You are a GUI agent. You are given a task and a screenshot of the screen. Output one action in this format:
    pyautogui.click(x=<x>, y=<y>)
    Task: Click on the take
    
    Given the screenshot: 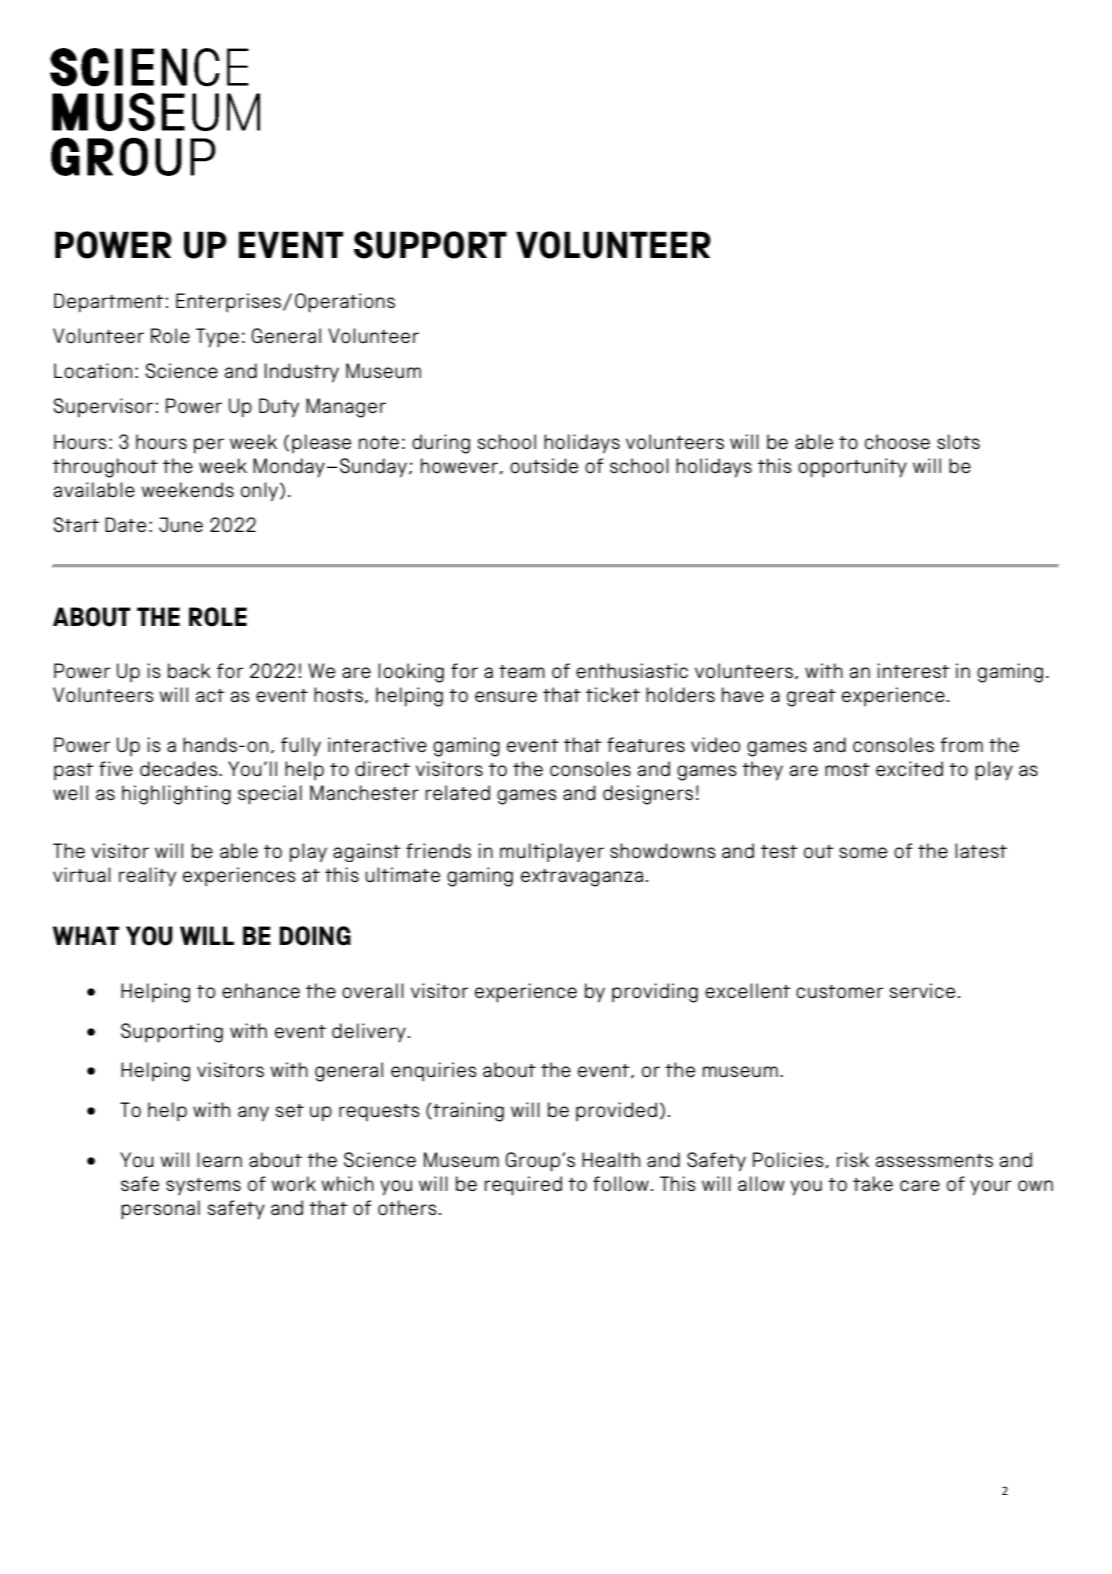 What is the action you would take?
    pyautogui.click(x=873, y=1183)
